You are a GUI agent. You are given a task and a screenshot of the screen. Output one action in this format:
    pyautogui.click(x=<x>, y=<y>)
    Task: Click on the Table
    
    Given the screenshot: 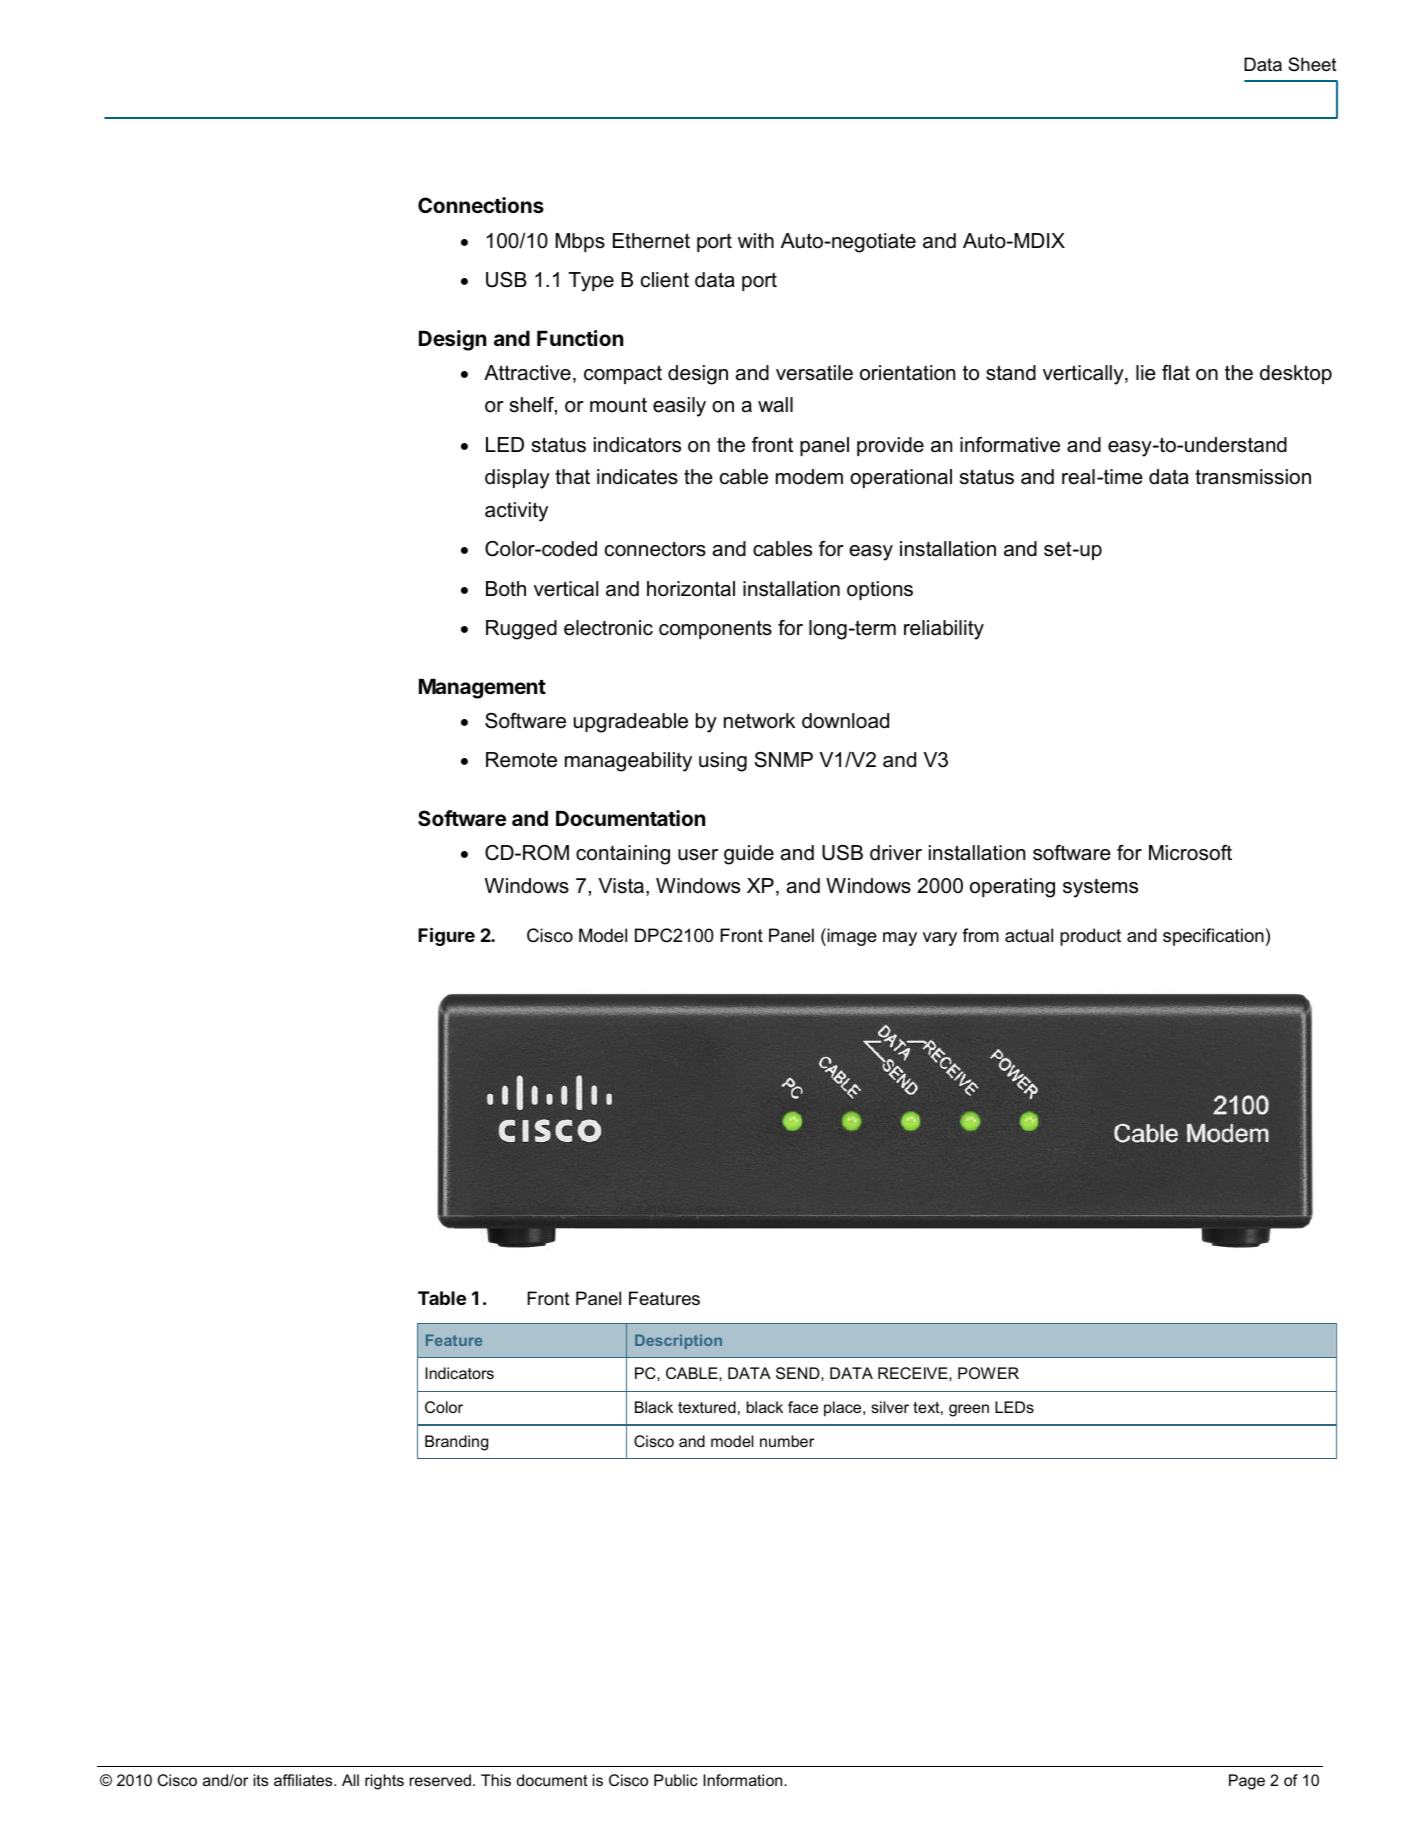 What is the action you would take?
    pyautogui.click(x=442, y=1298)
